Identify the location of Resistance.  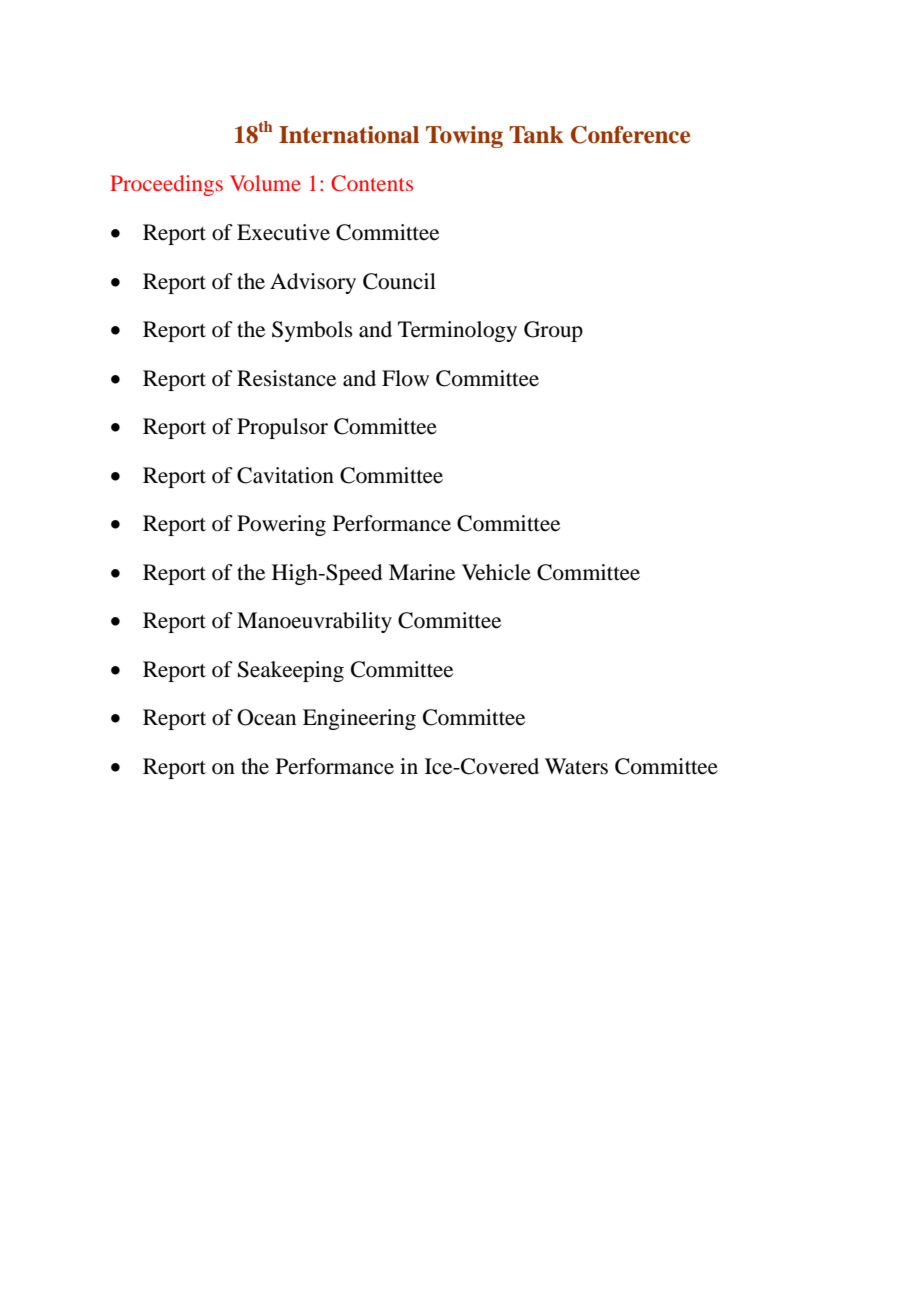
(286, 378).
